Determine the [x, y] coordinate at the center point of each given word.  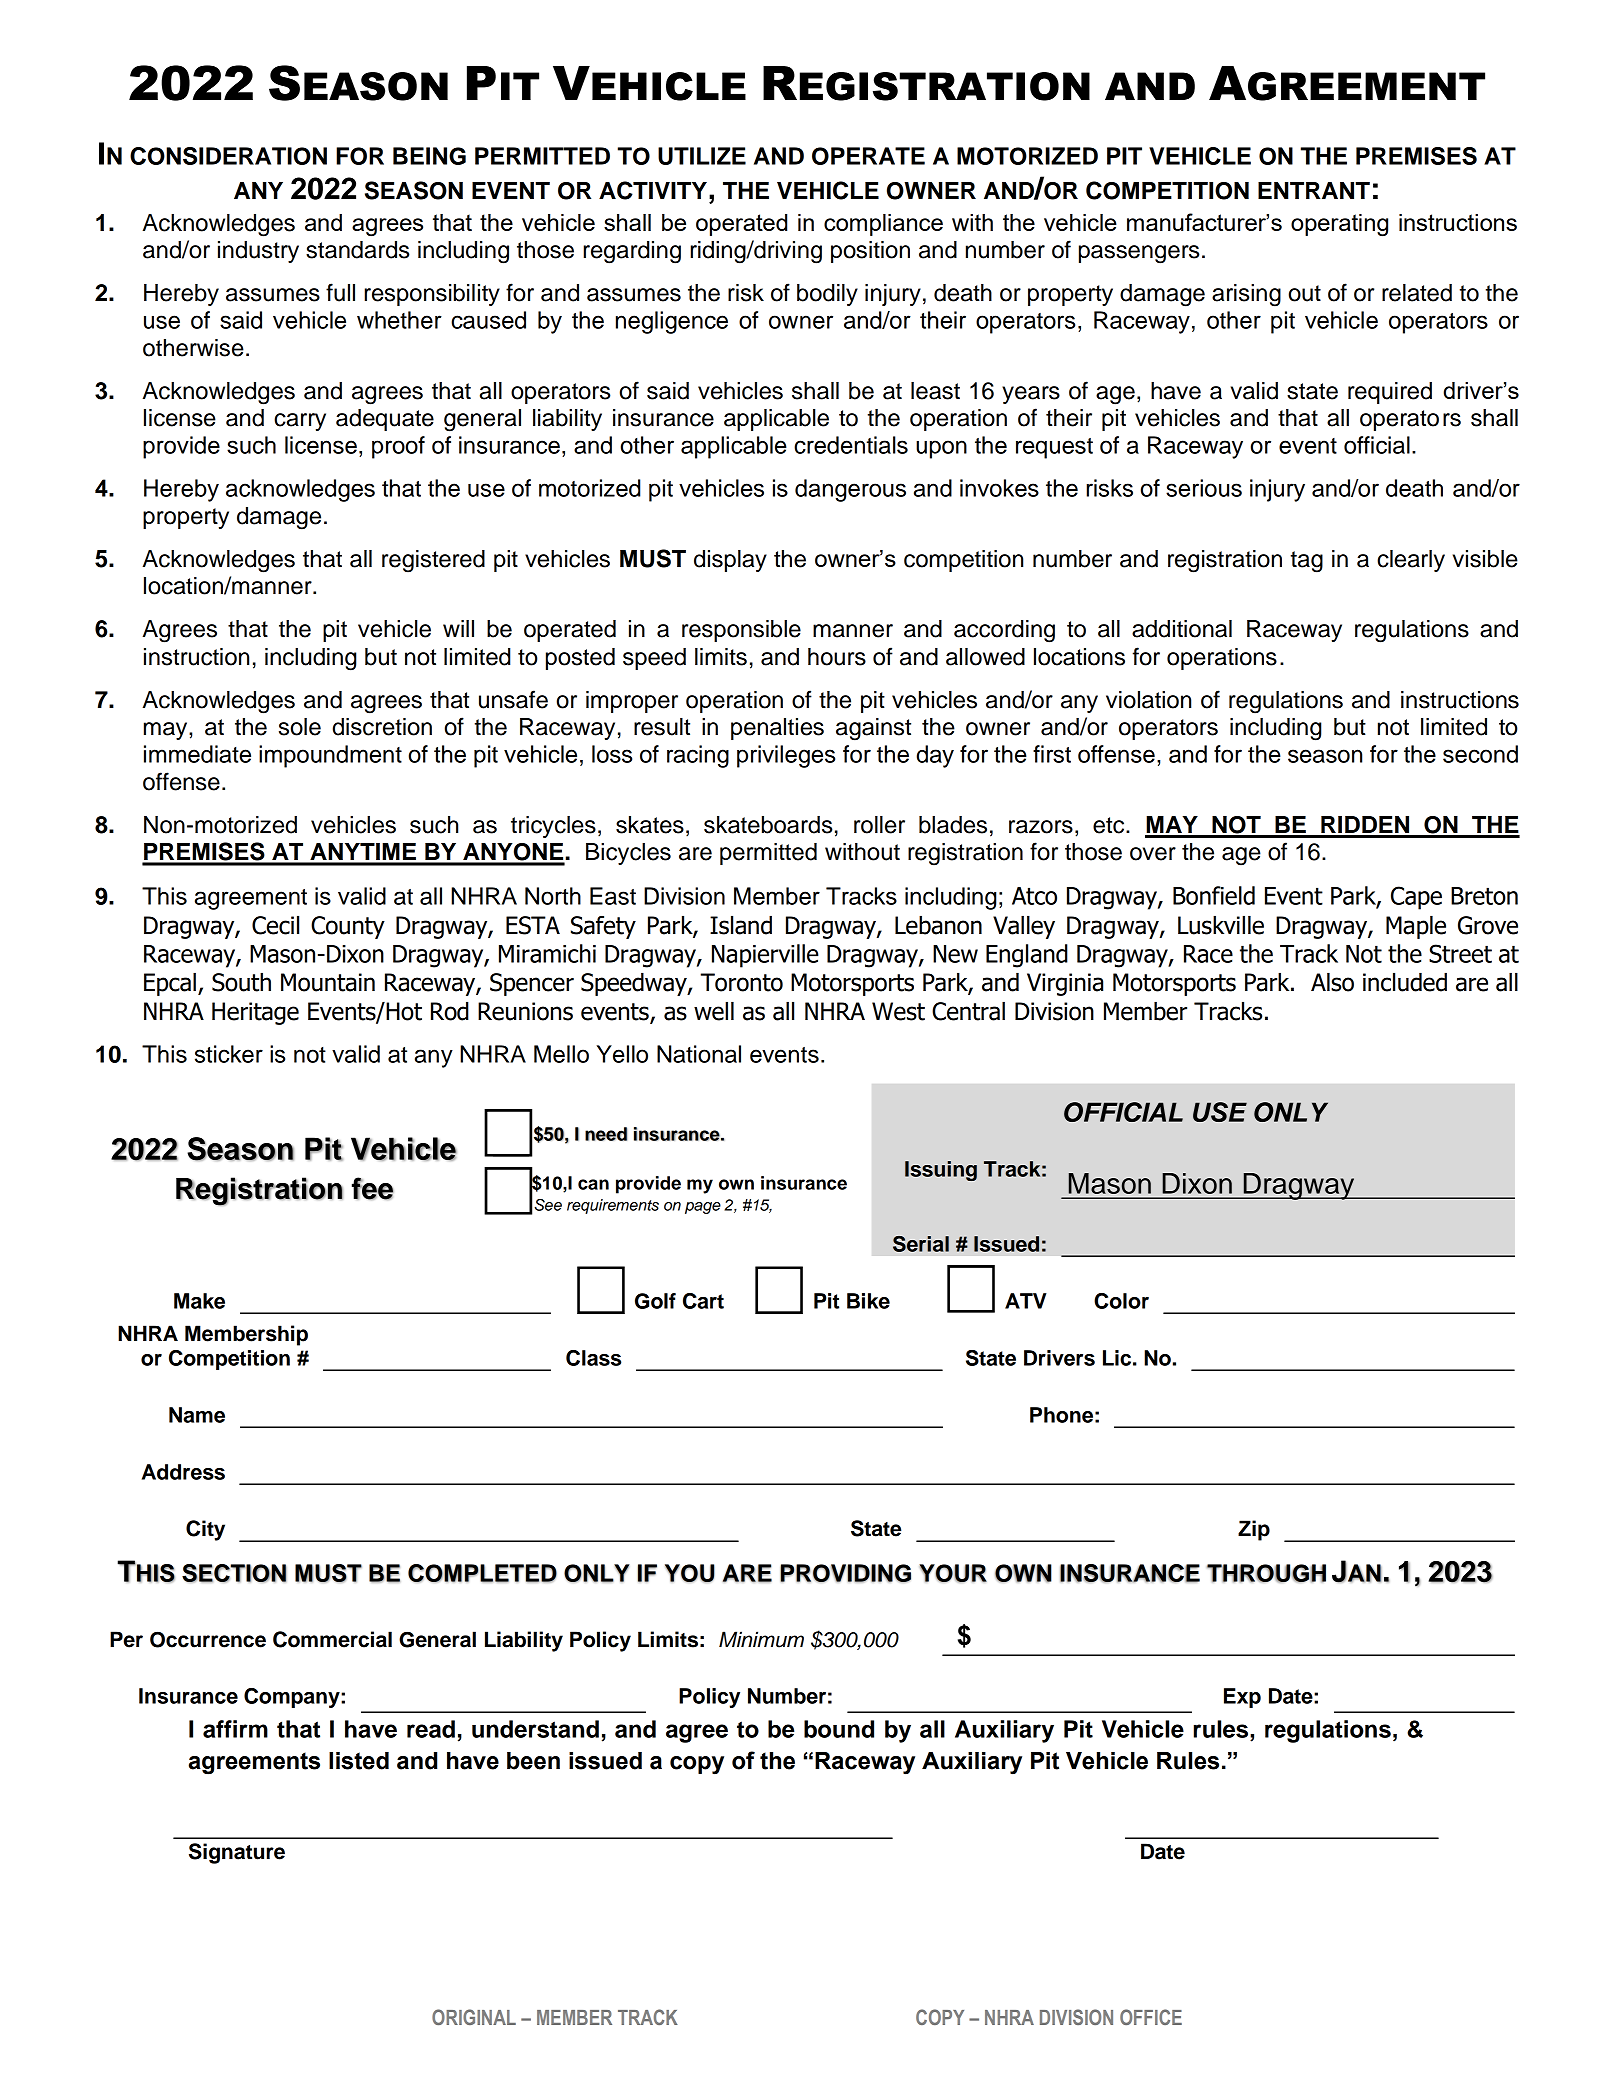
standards [357, 250]
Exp [1242, 1698]
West [898, 1011]
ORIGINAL [474, 2017]
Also [1332, 982]
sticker [229, 1054]
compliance [883, 225]
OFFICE [1151, 2017]
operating [1339, 225]
